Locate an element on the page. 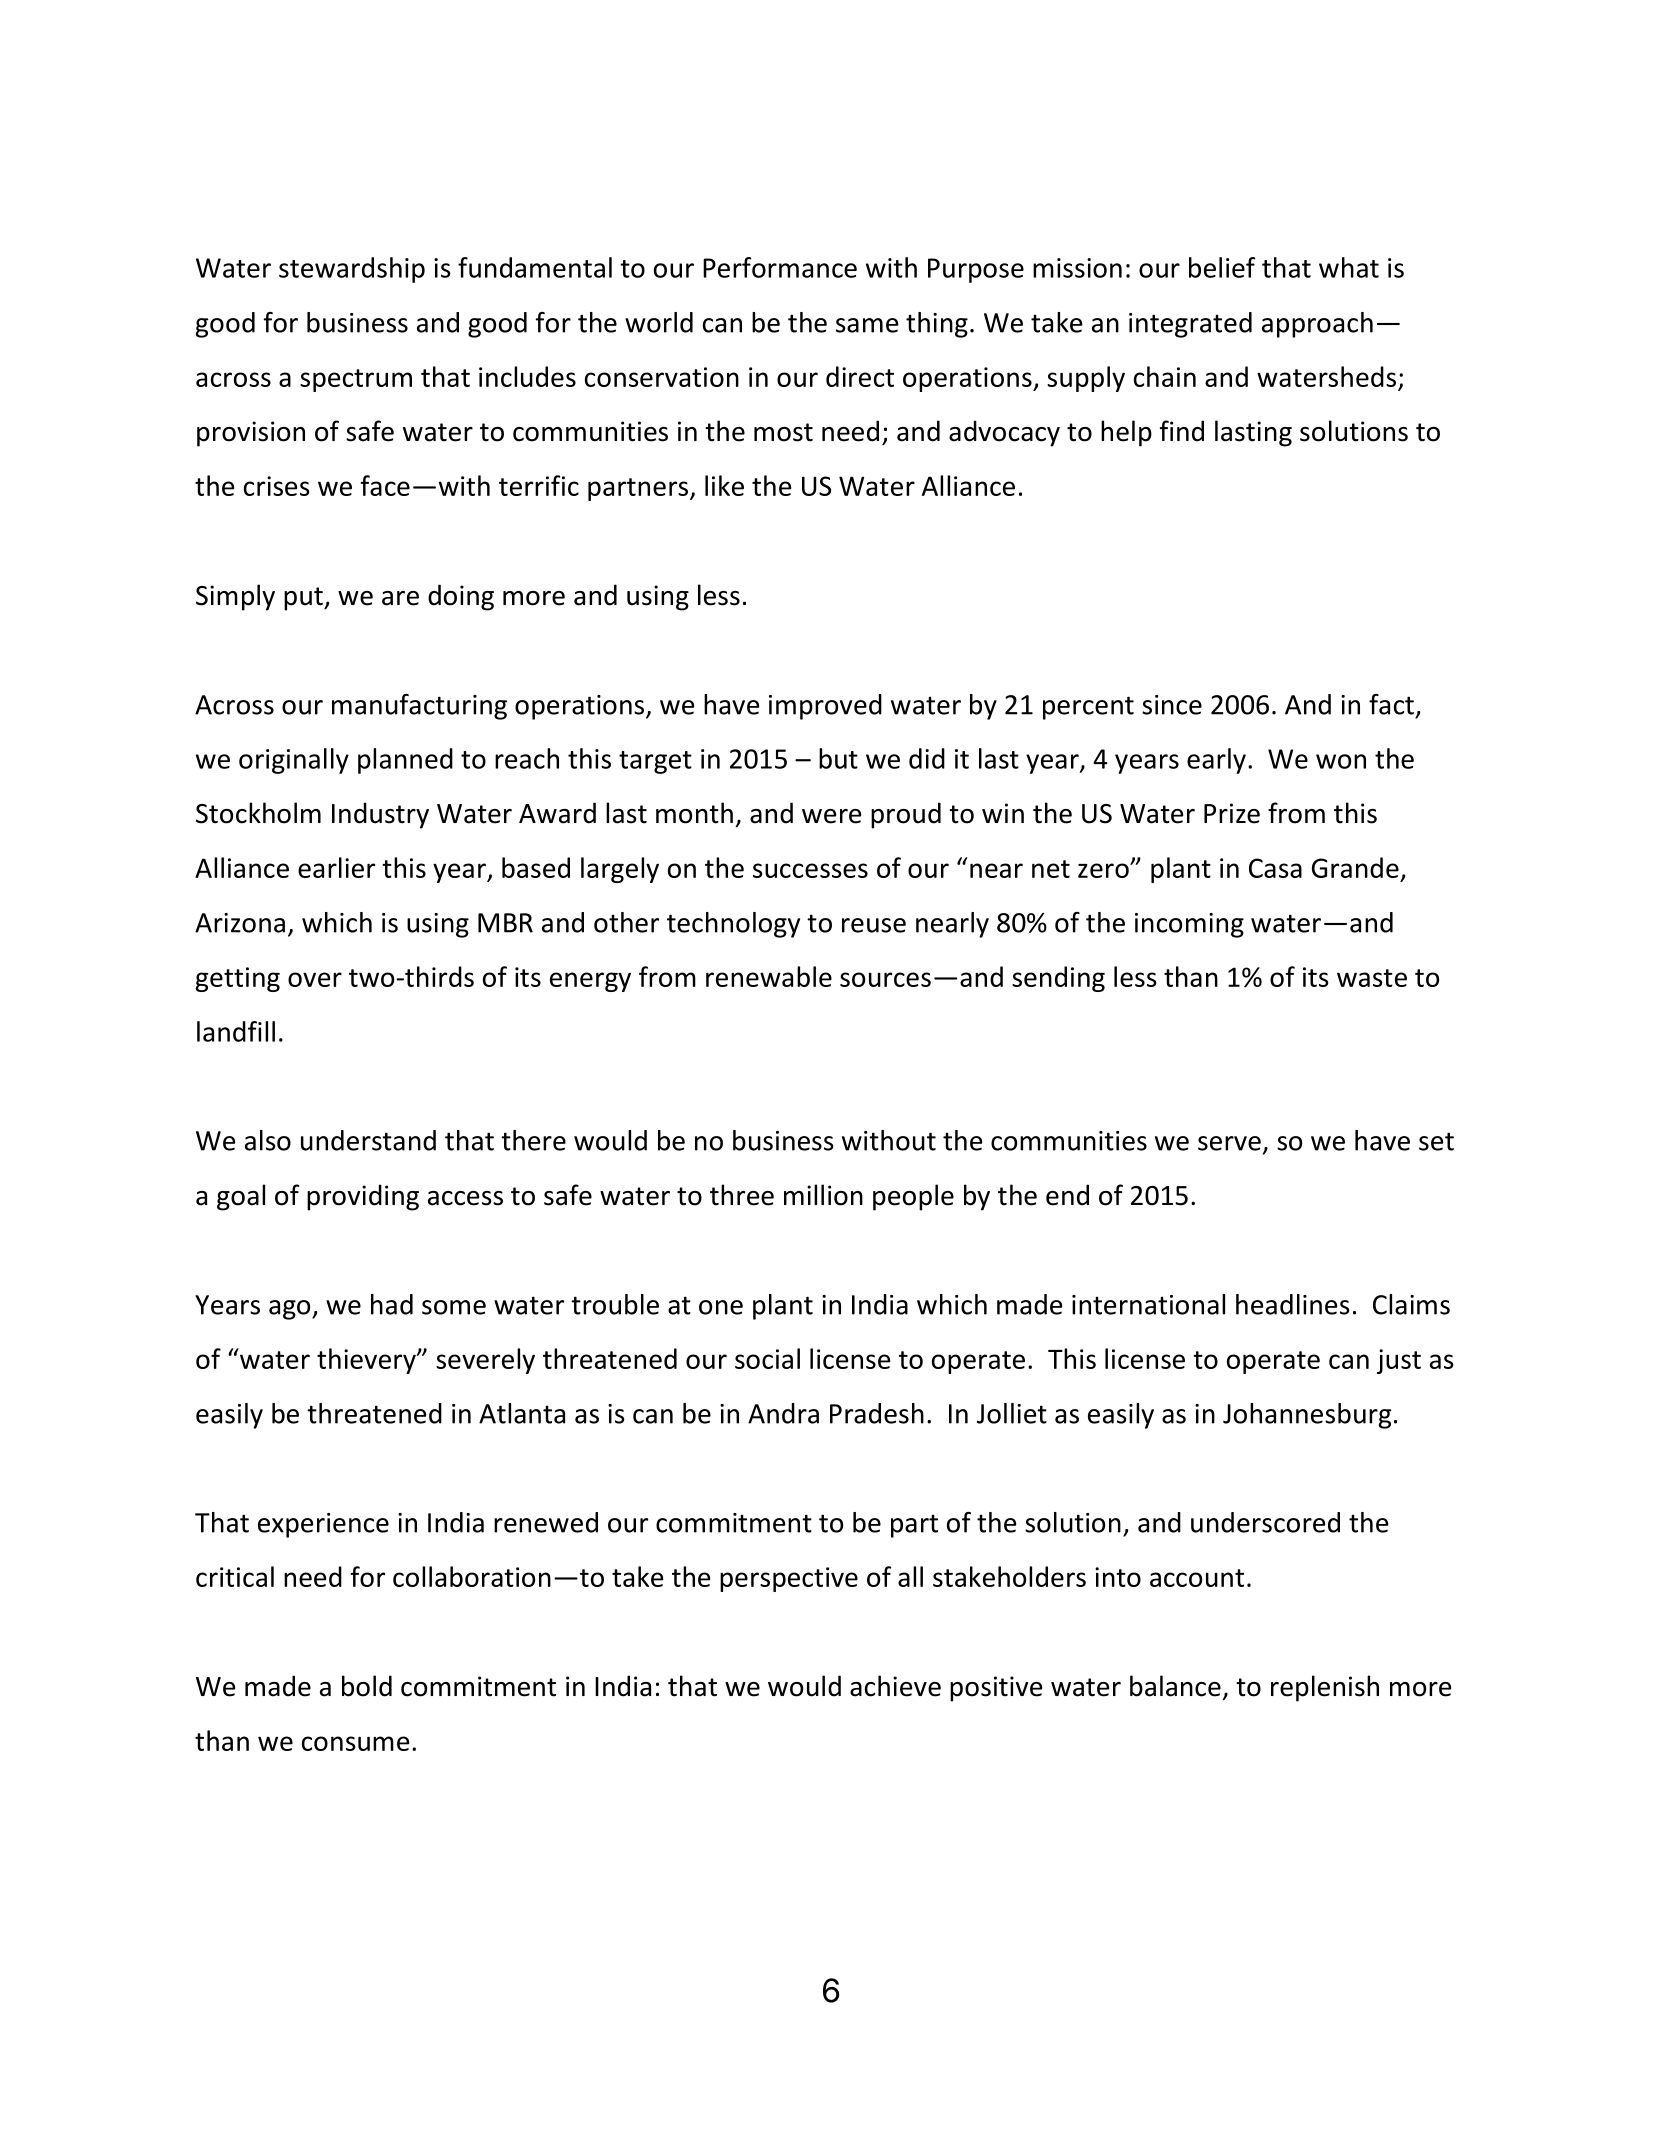 This image has height=2145, width=1658. million is located at coordinates (823, 1195).
